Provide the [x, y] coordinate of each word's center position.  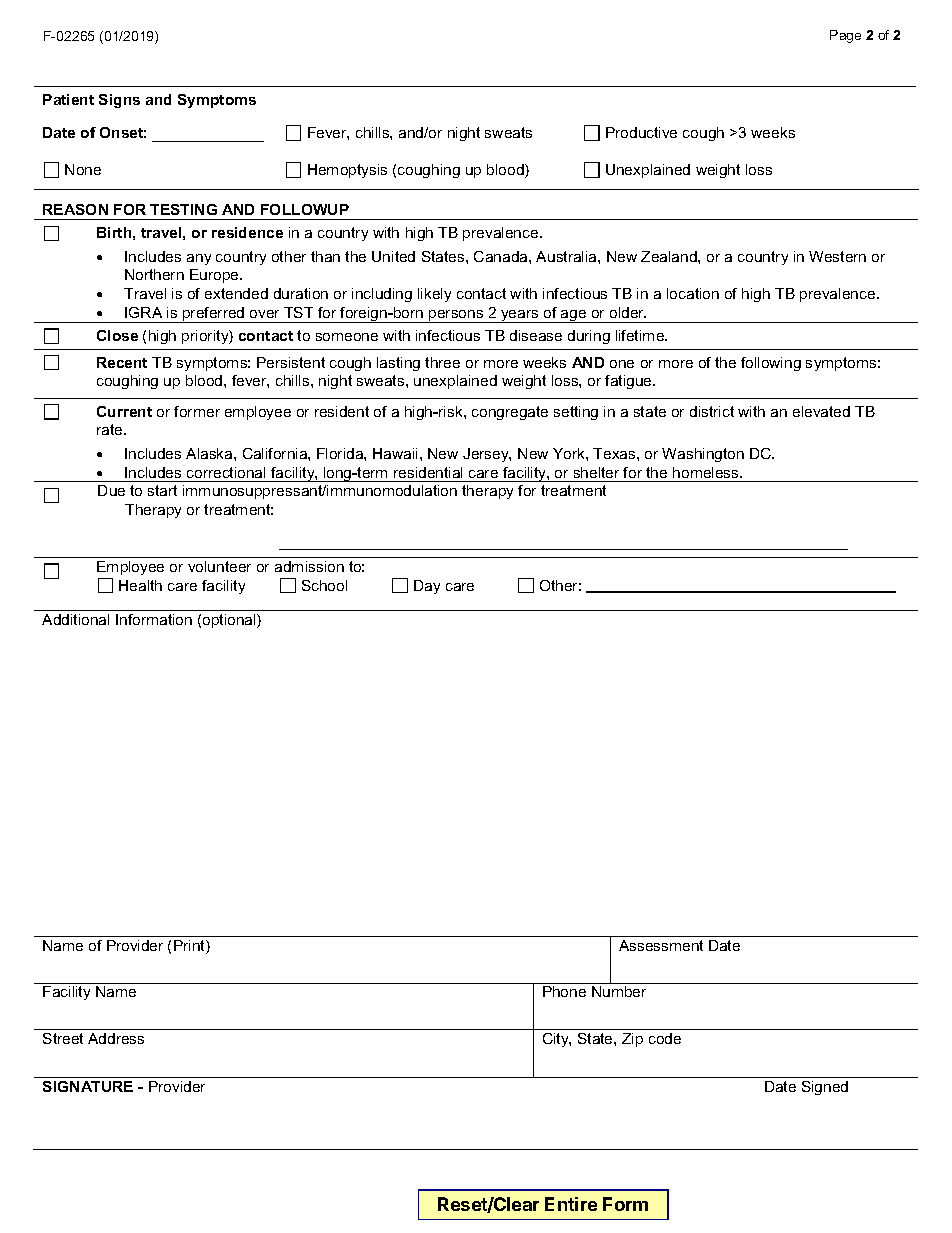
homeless [707, 472]
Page [845, 36]
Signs [119, 101]
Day [427, 587]
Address [116, 1038]
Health [140, 585]
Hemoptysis [347, 171]
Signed [825, 1088]
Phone [564, 991]
